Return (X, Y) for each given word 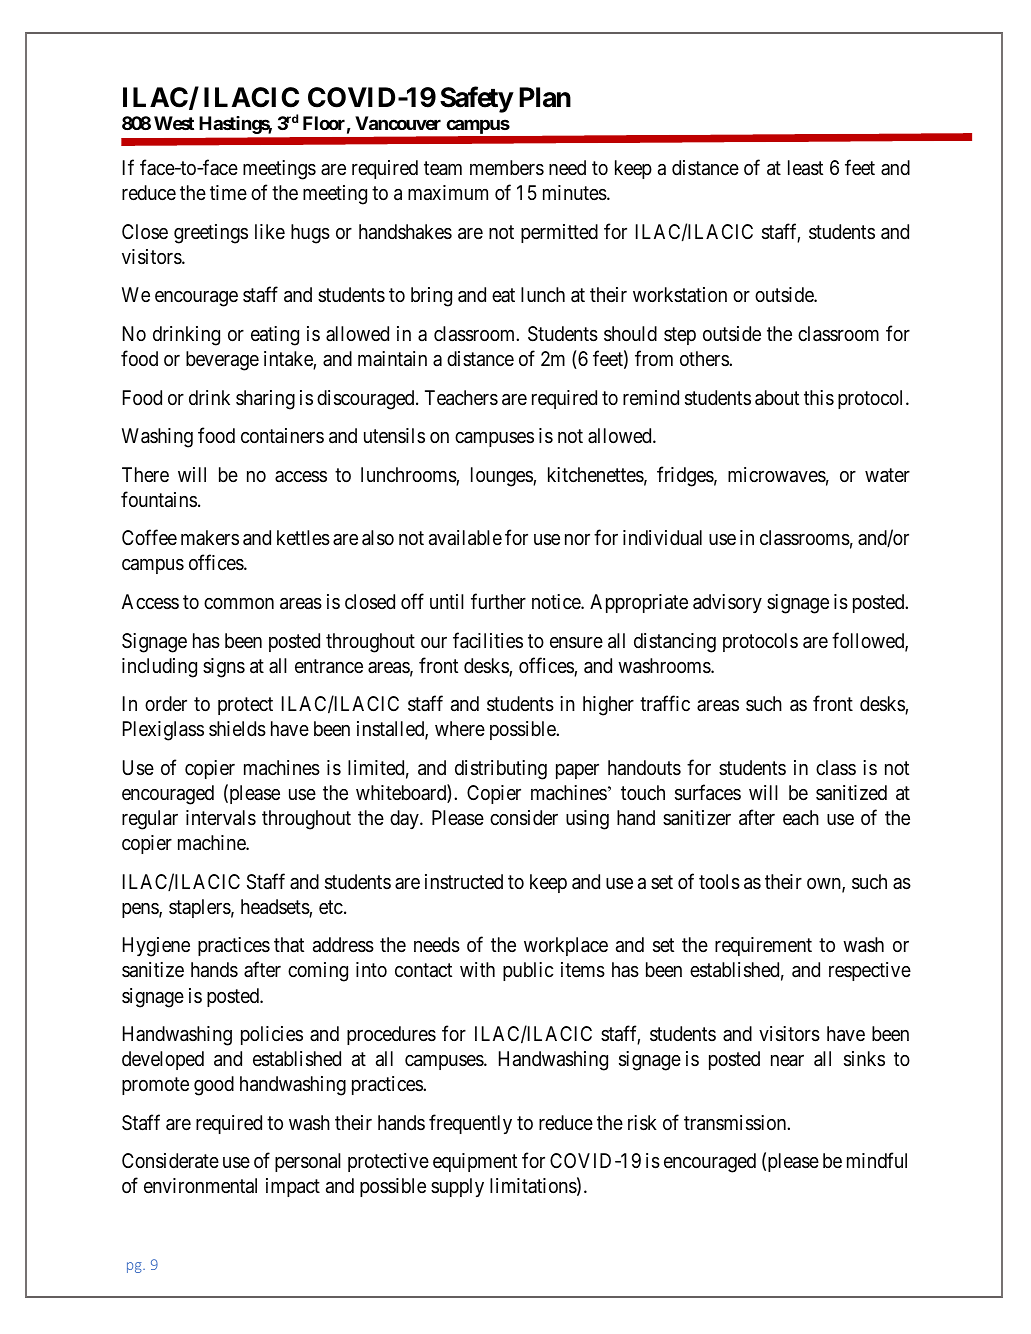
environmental (200, 1186)
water (887, 475)
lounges (502, 477)
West (174, 123)
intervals (221, 818)
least (805, 168)
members (507, 168)
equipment (475, 1162)
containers (282, 435)
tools (719, 882)
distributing (501, 770)
